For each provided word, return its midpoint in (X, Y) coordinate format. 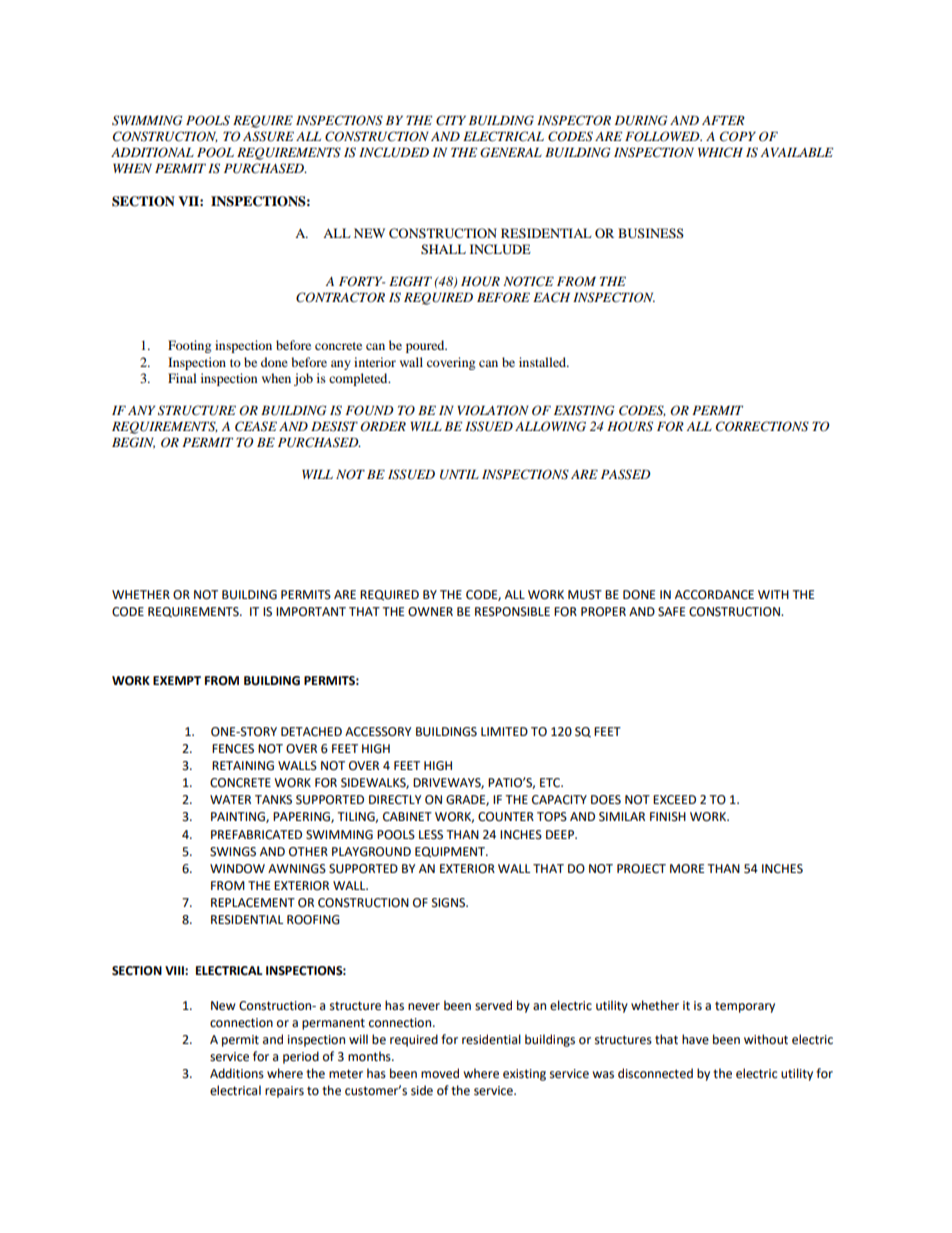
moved (440, 1073)
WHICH (720, 152)
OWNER (430, 612)
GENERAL (511, 152)
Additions (237, 1073)
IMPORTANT (311, 612)
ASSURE (268, 136)
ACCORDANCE (714, 595)
